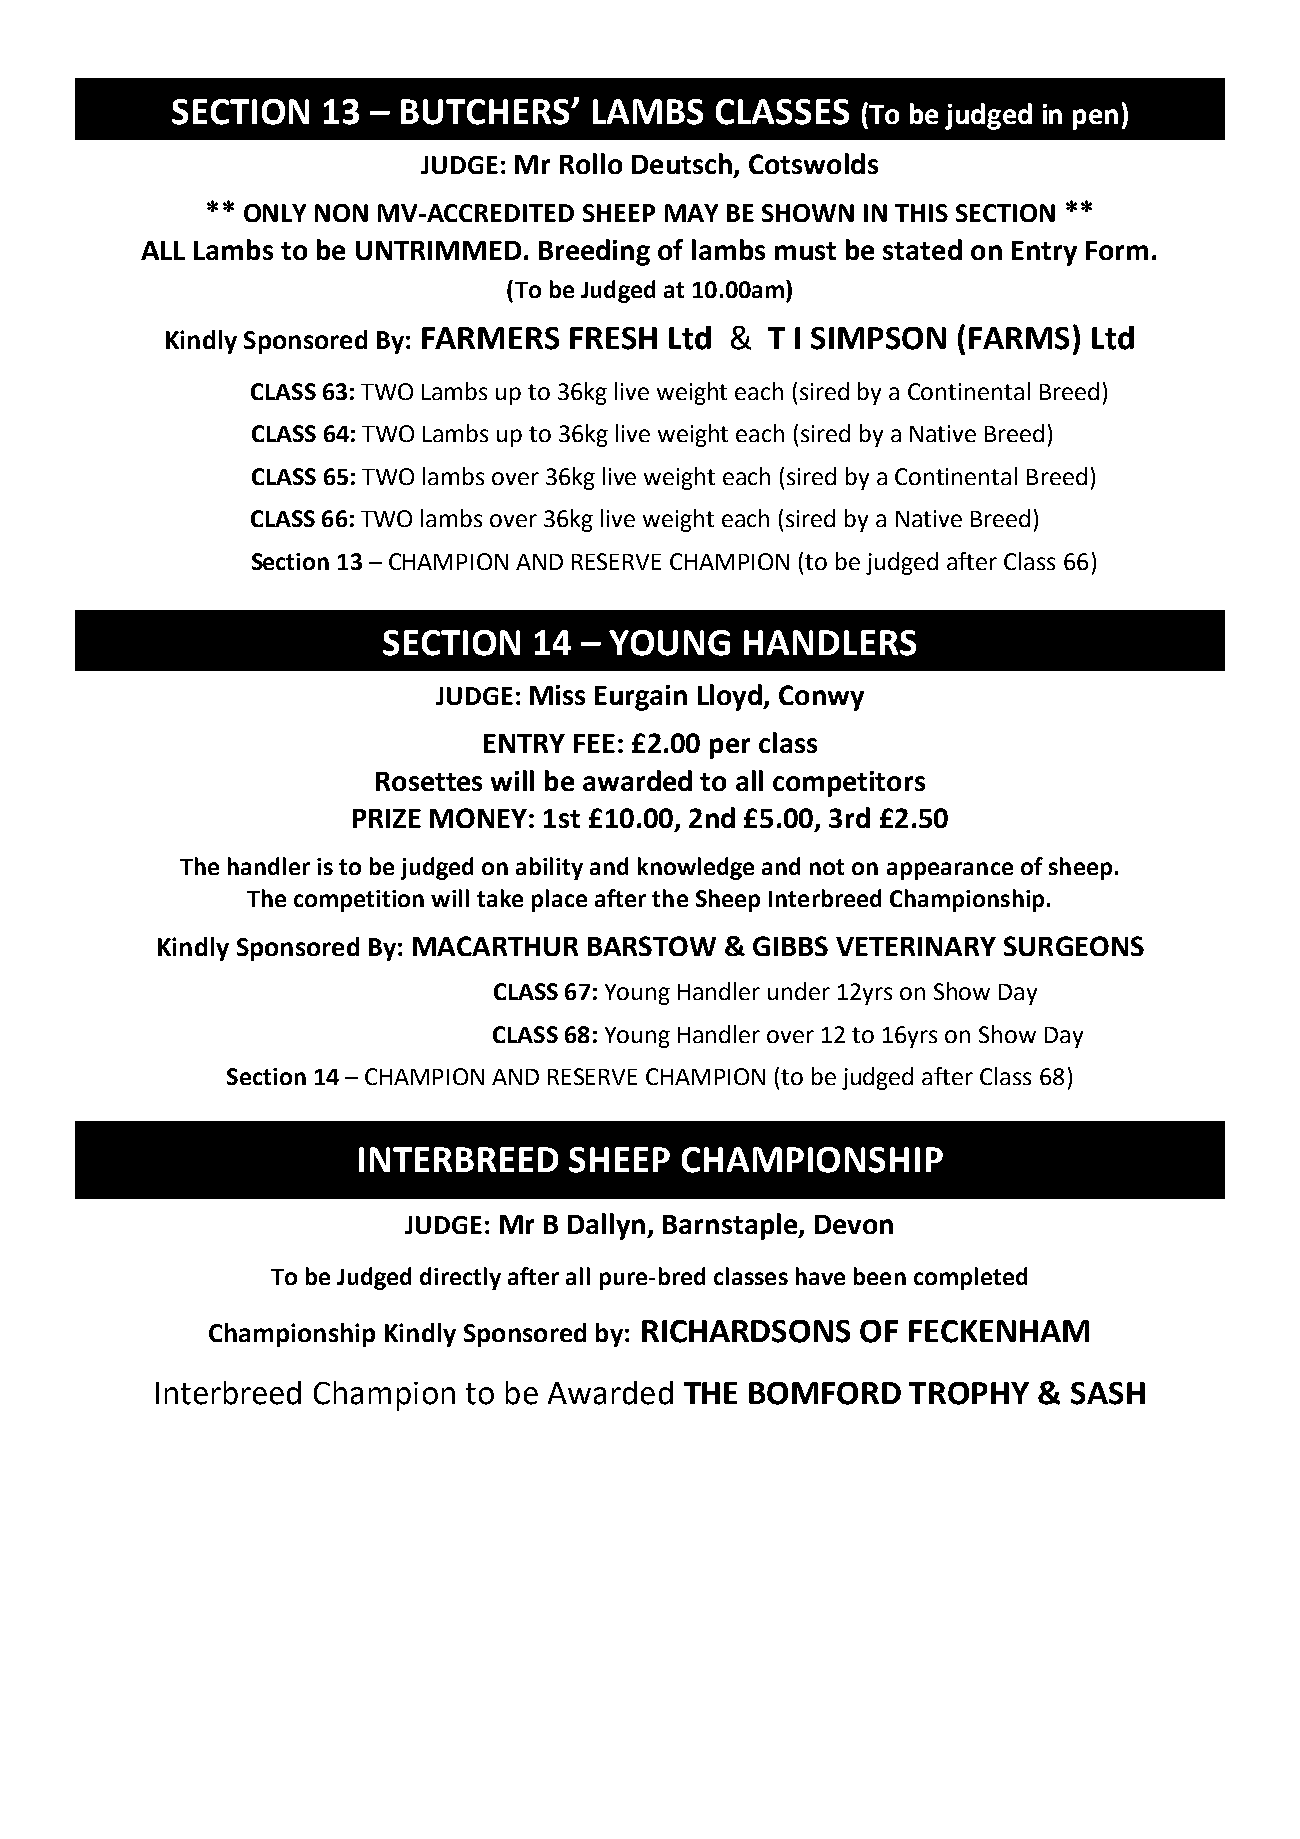  Describe the element at coordinates (950, 871) in the document. I see `appearance` at that location.
